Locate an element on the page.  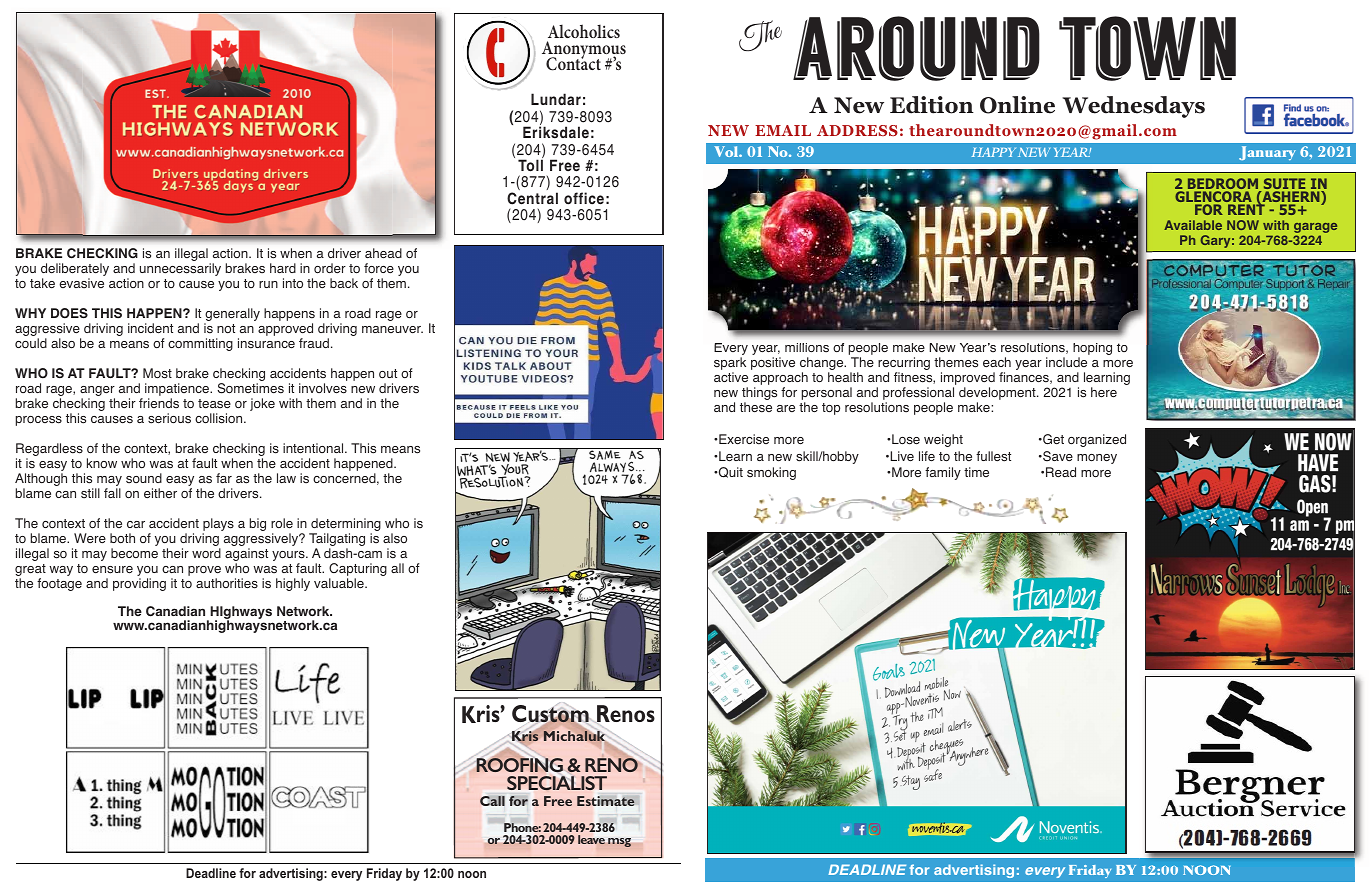
Wednesdays is located at coordinates (1133, 107).
